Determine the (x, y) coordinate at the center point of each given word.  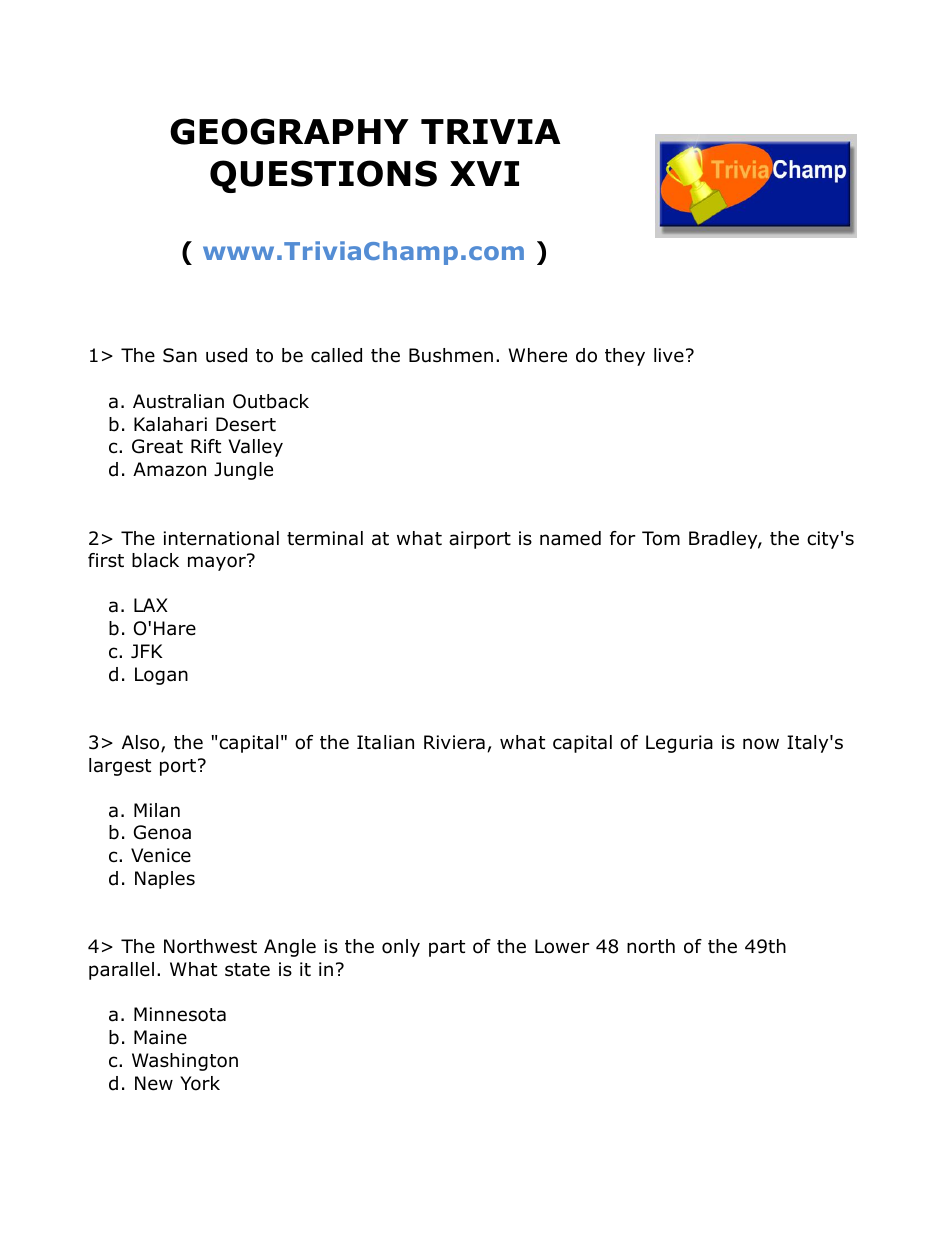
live (669, 355)
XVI (484, 173)
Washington (185, 1062)
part (447, 948)
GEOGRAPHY (289, 131)
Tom (661, 538)
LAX (151, 605)
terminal (325, 538)
